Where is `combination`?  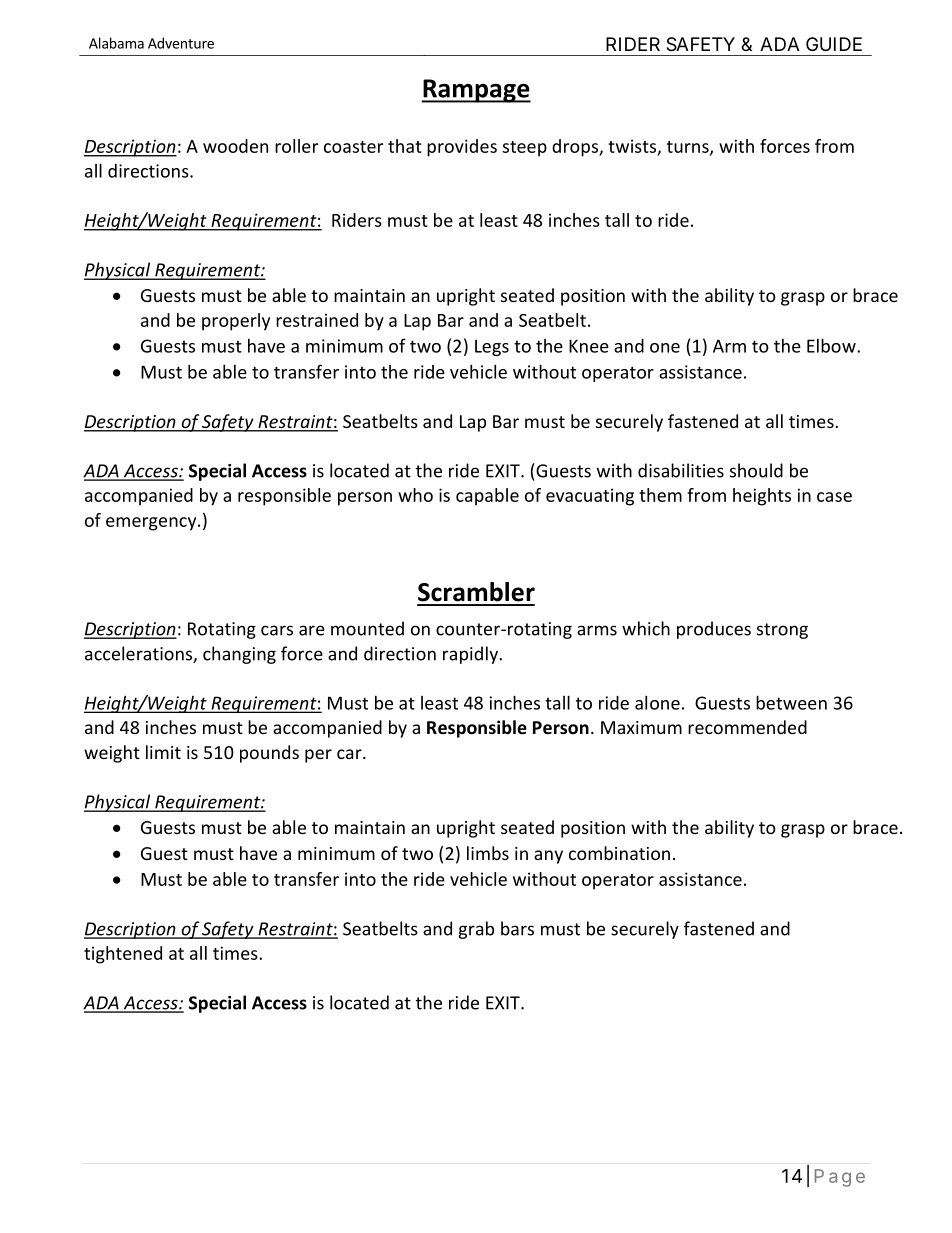 combination is located at coordinates (619, 853).
